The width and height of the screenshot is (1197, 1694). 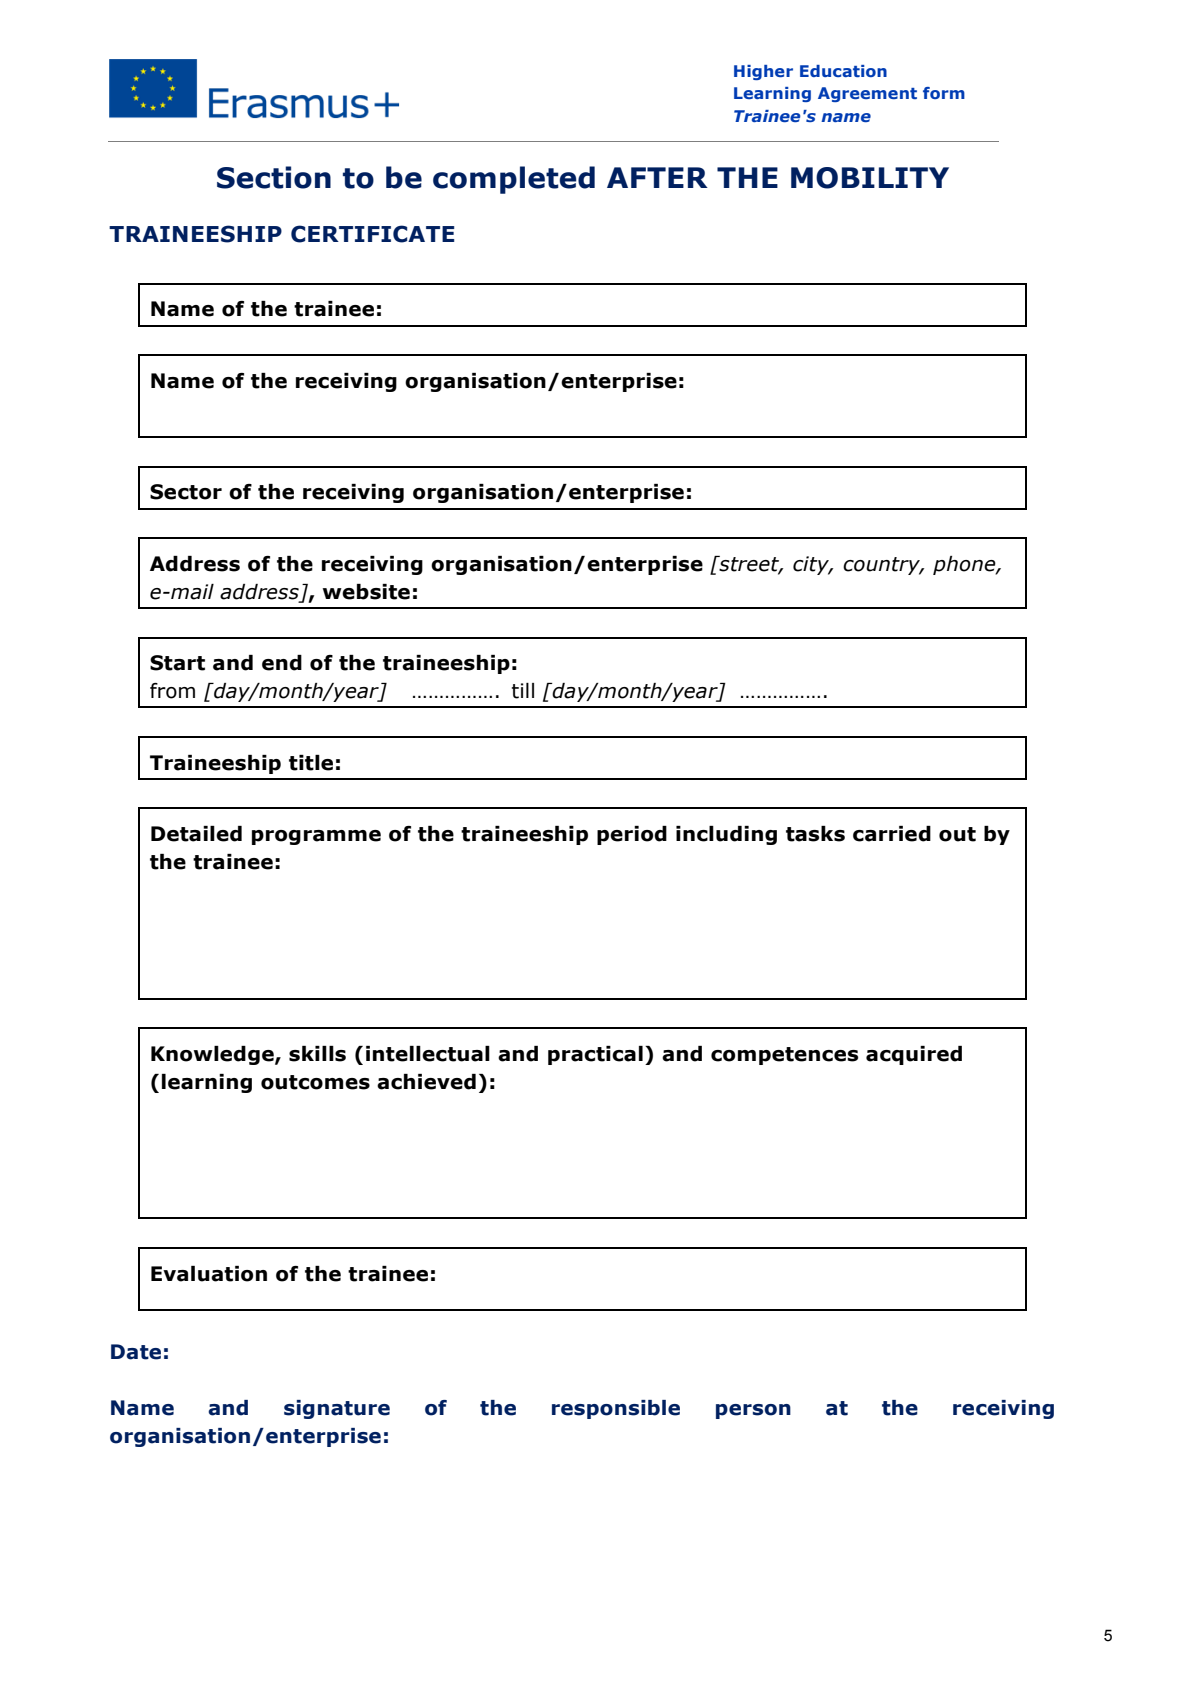 I want to click on MOBILITY, so click(x=870, y=178).
